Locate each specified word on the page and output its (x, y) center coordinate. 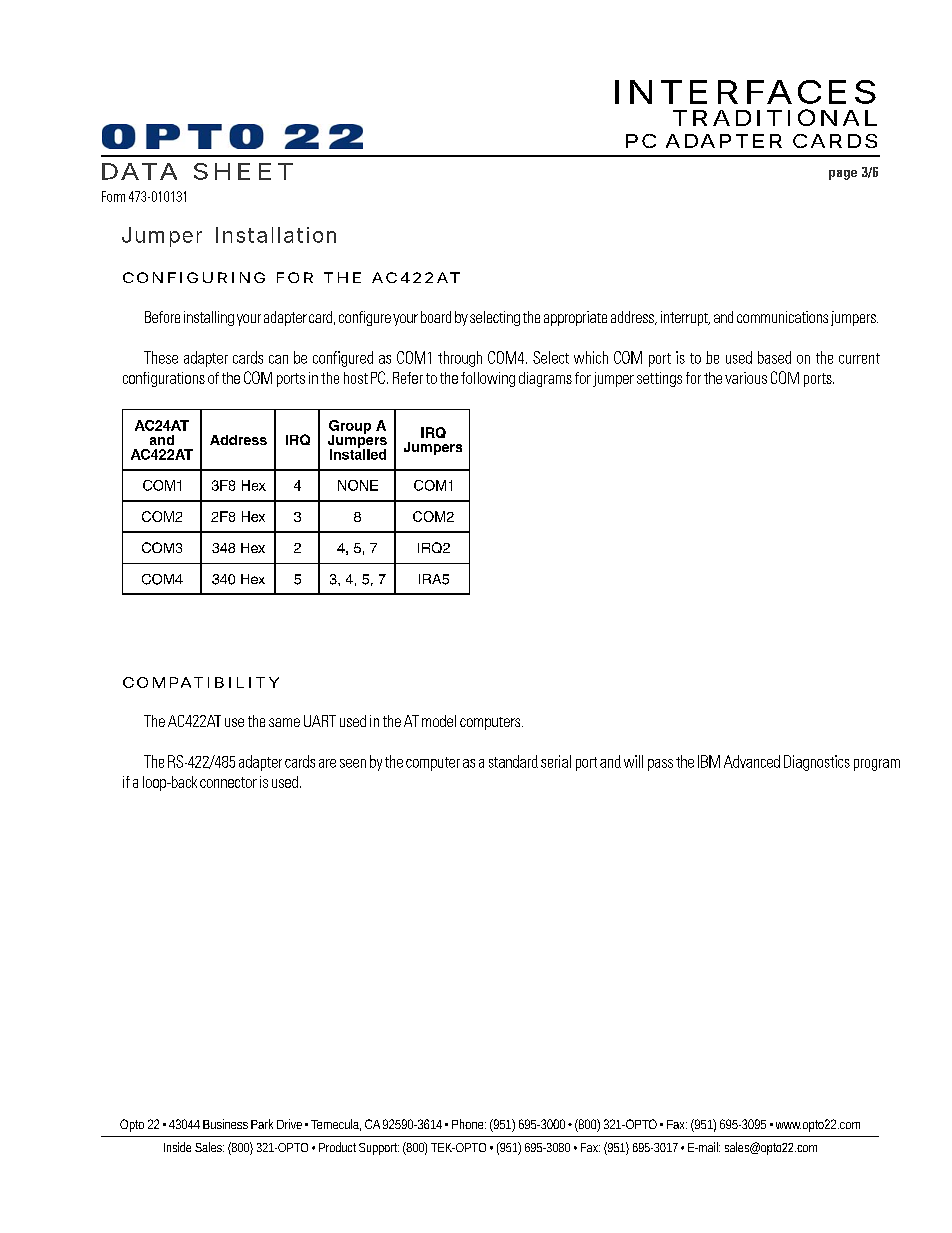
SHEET (243, 171)
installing (209, 318)
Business (225, 1124)
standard (513, 761)
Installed (358, 453)
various (746, 378)
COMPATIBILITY (201, 682)
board (436, 317)
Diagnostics (817, 763)
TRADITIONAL (775, 117)
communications (782, 317)
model (439, 721)
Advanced (752, 761)
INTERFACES (745, 92)
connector (228, 782)
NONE (358, 485)
